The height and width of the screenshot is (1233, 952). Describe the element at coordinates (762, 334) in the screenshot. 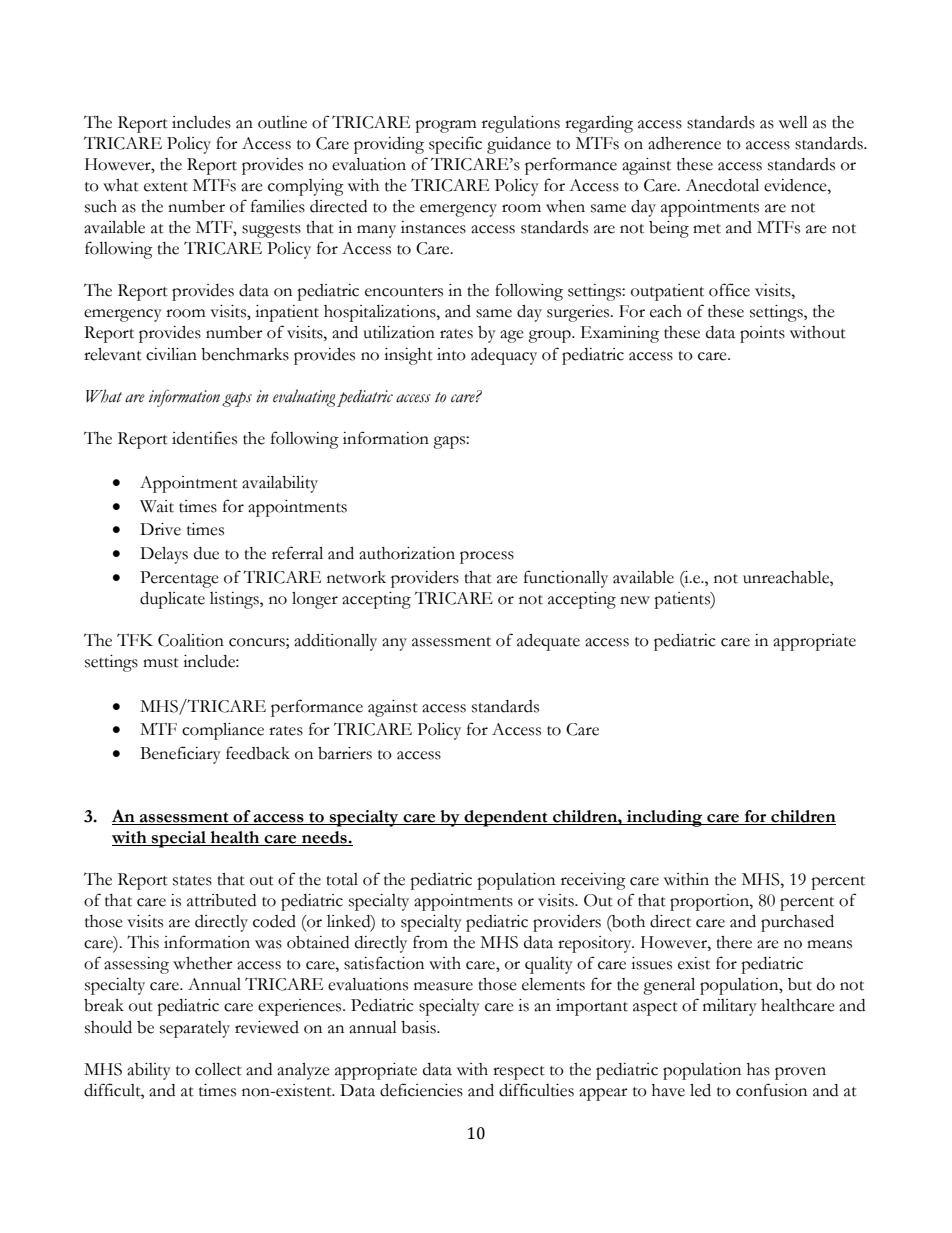

I see `points` at that location.
